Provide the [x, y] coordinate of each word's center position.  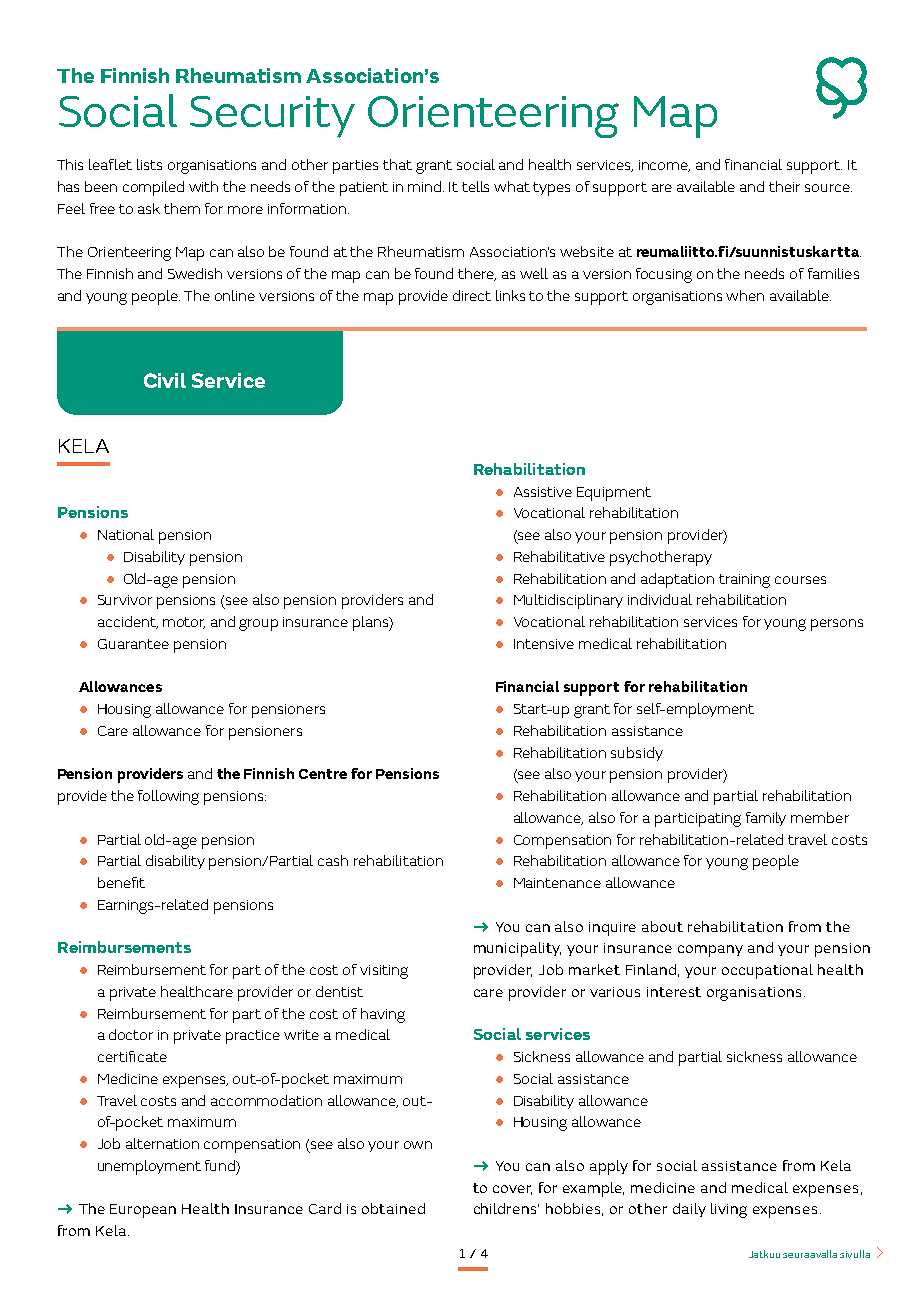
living [729, 1210]
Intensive [544, 644]
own [418, 1145]
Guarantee [133, 644]
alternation [162, 1143]
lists [149, 164]
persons [837, 625]
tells [475, 186]
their [784, 186]
